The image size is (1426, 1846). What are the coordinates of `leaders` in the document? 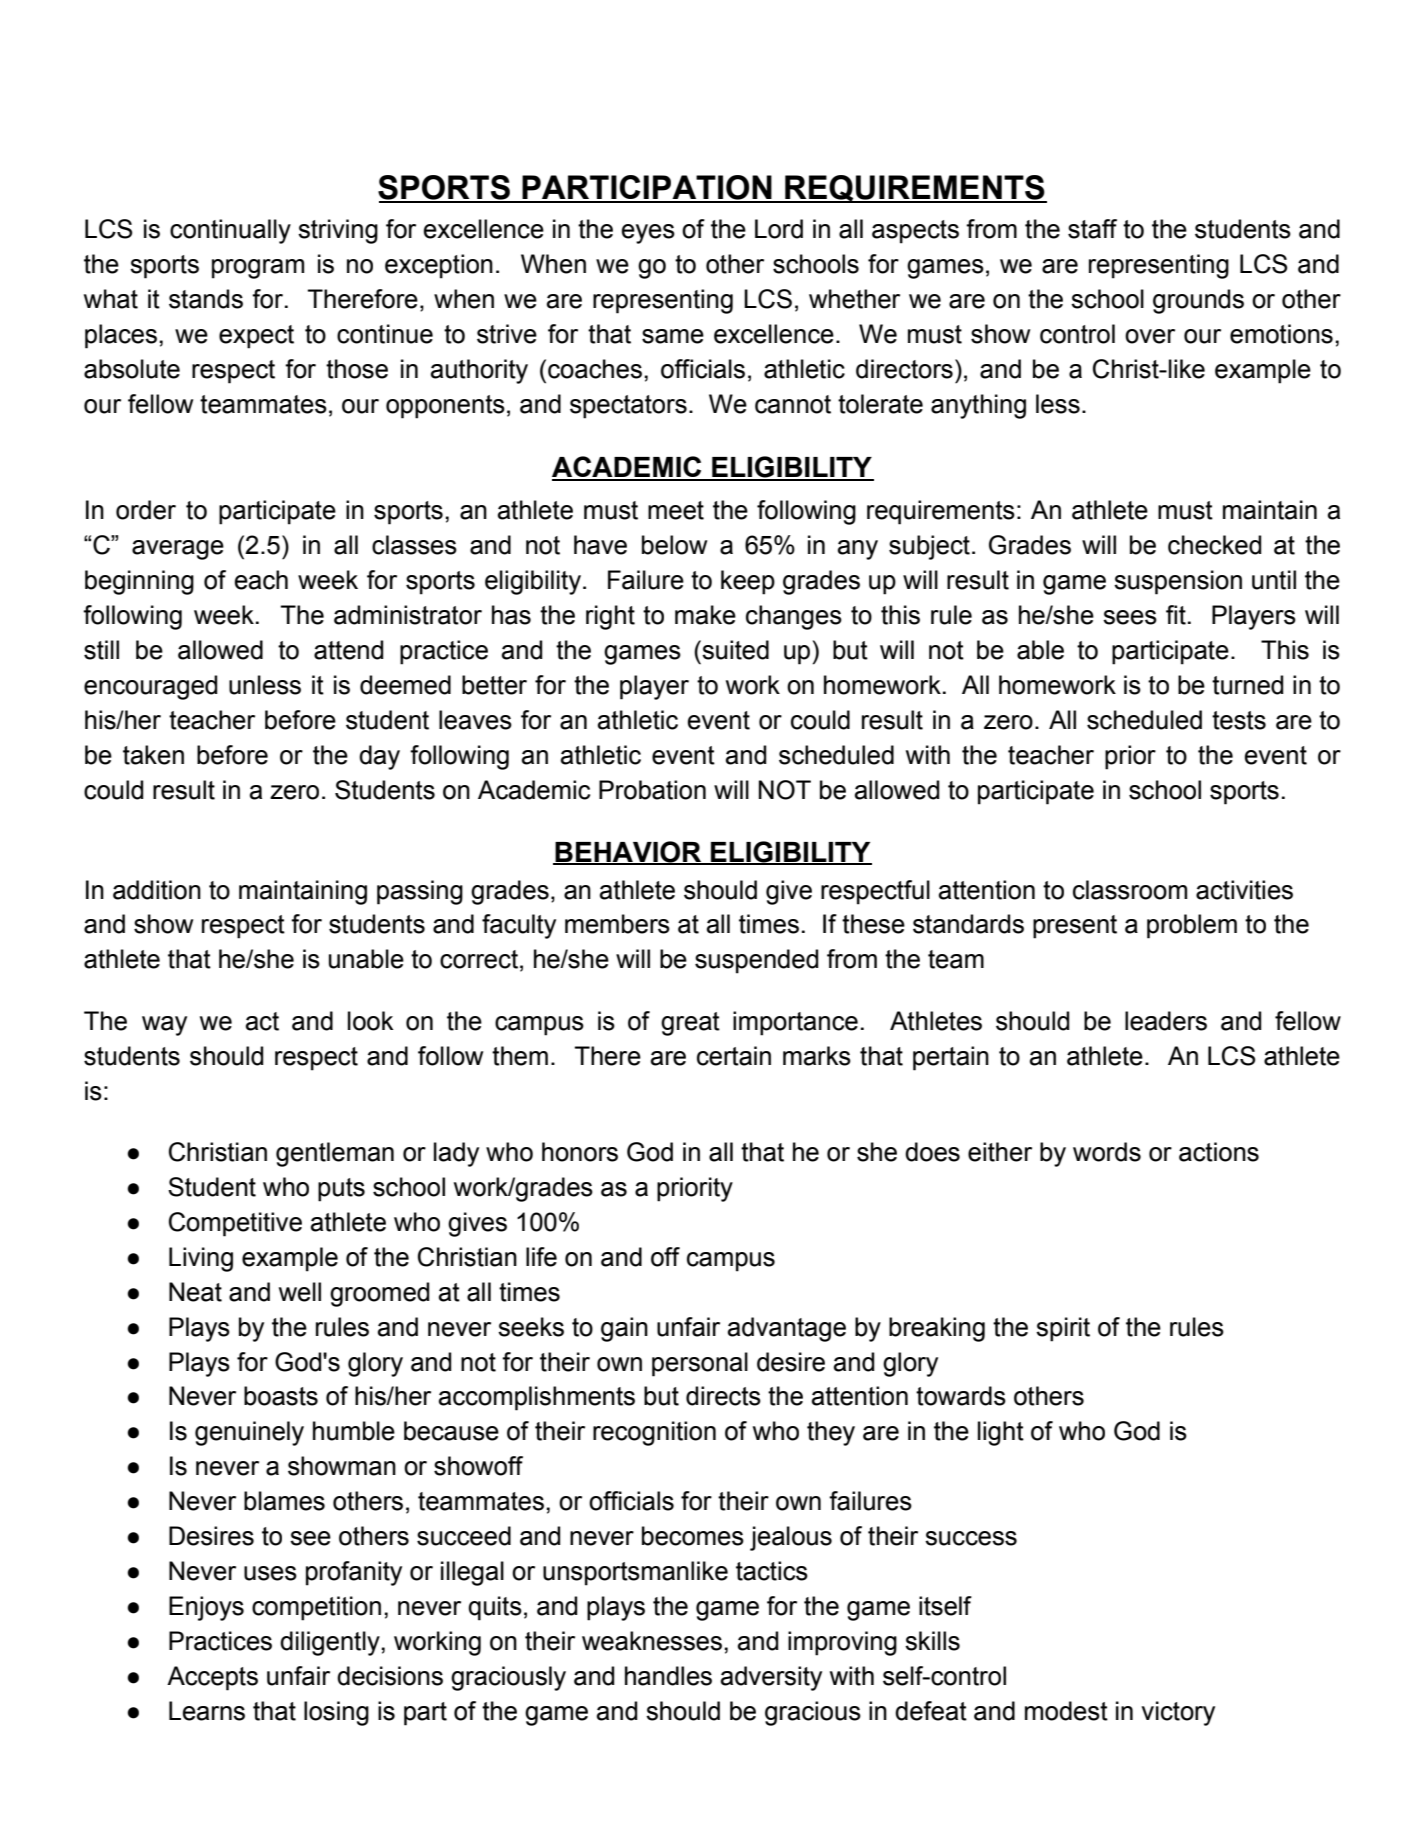 It's located at (1166, 1021).
